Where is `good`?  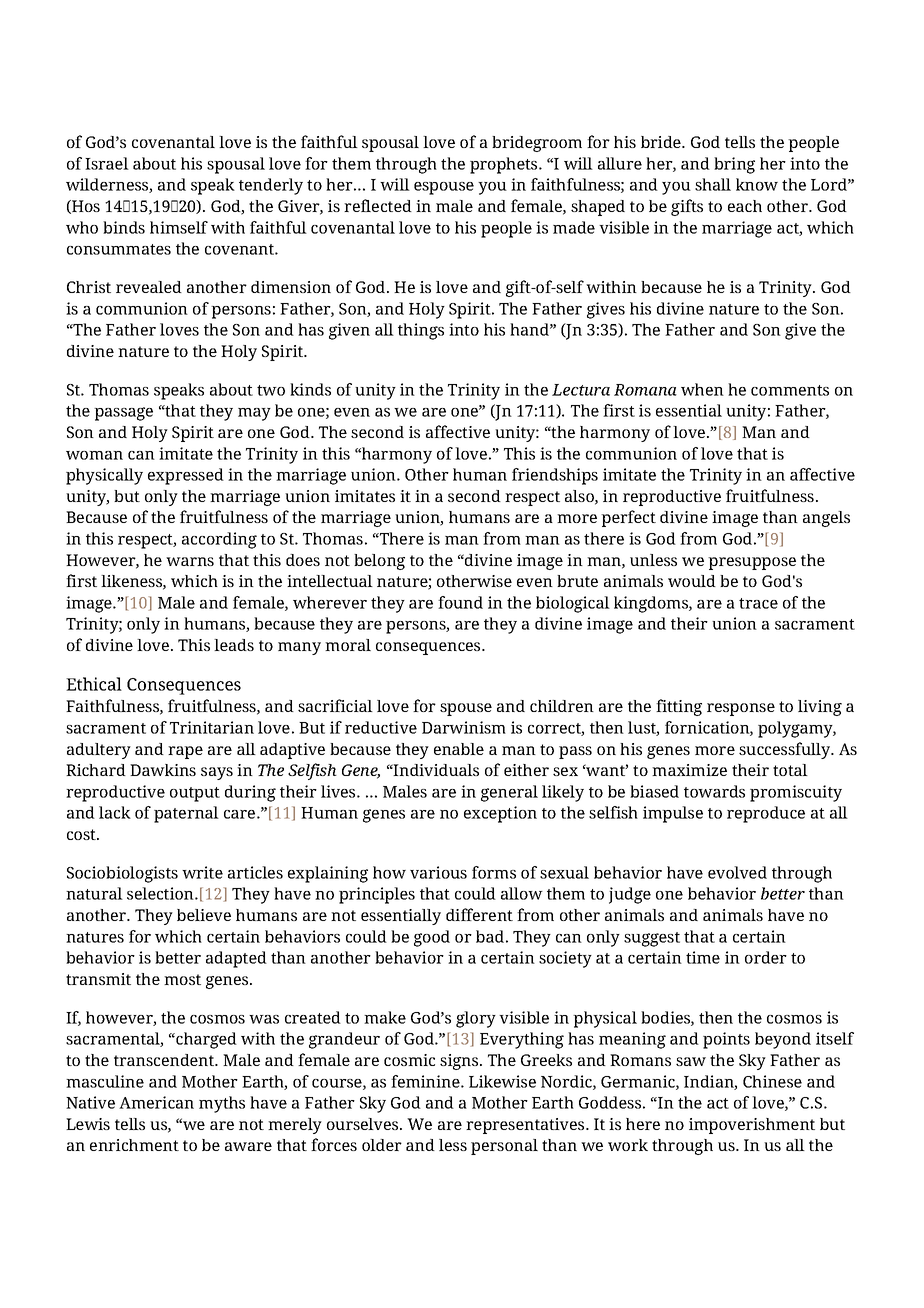
good is located at coordinates (432, 938).
